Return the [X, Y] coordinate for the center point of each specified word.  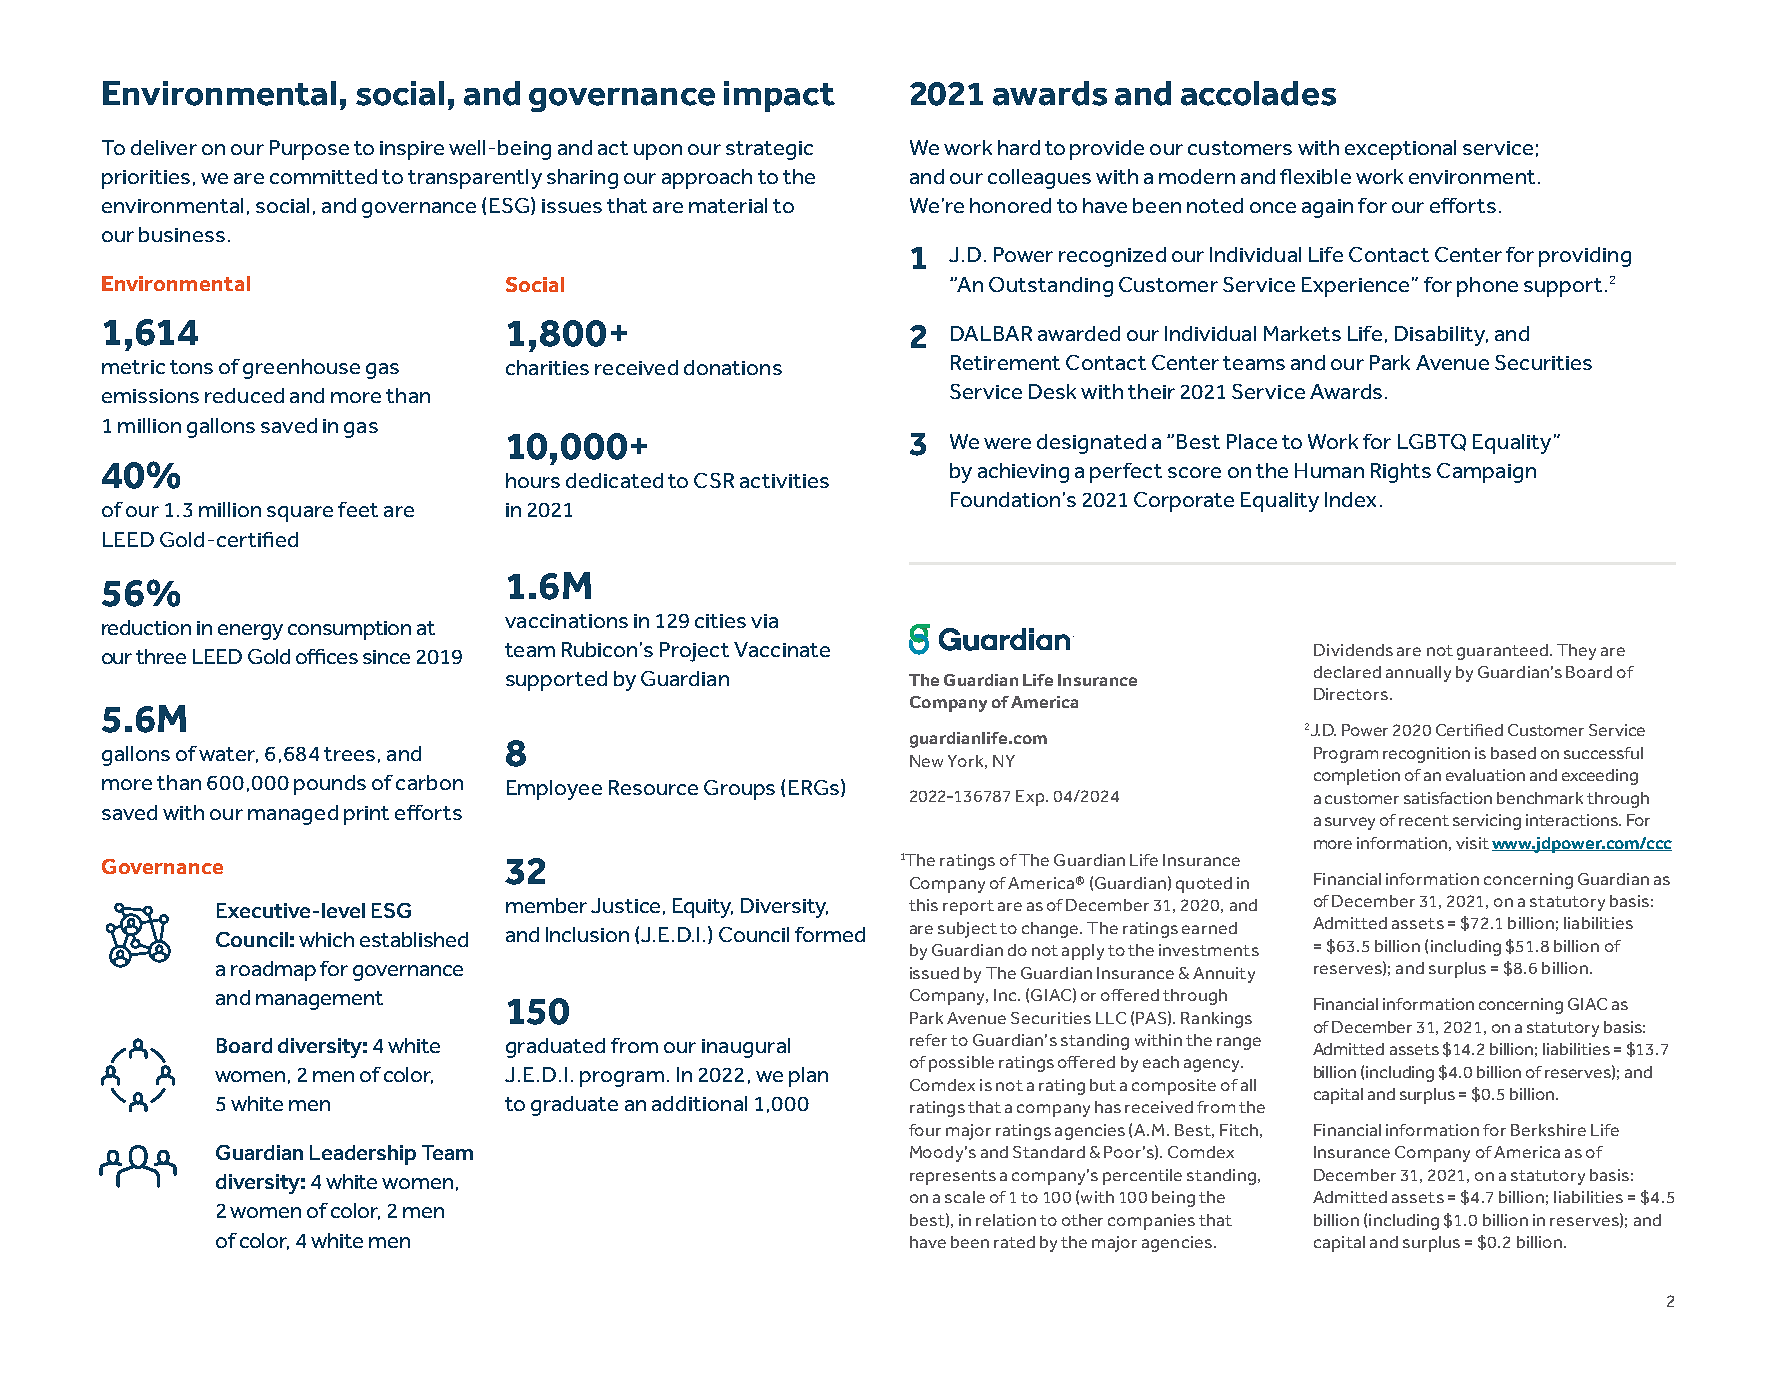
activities [784, 481]
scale [965, 1197]
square [300, 514]
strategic [769, 150]
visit [1472, 843]
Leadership [363, 1155]
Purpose [309, 150]
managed [293, 815]
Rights [1401, 473]
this [923, 905]
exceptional [1400, 150]
